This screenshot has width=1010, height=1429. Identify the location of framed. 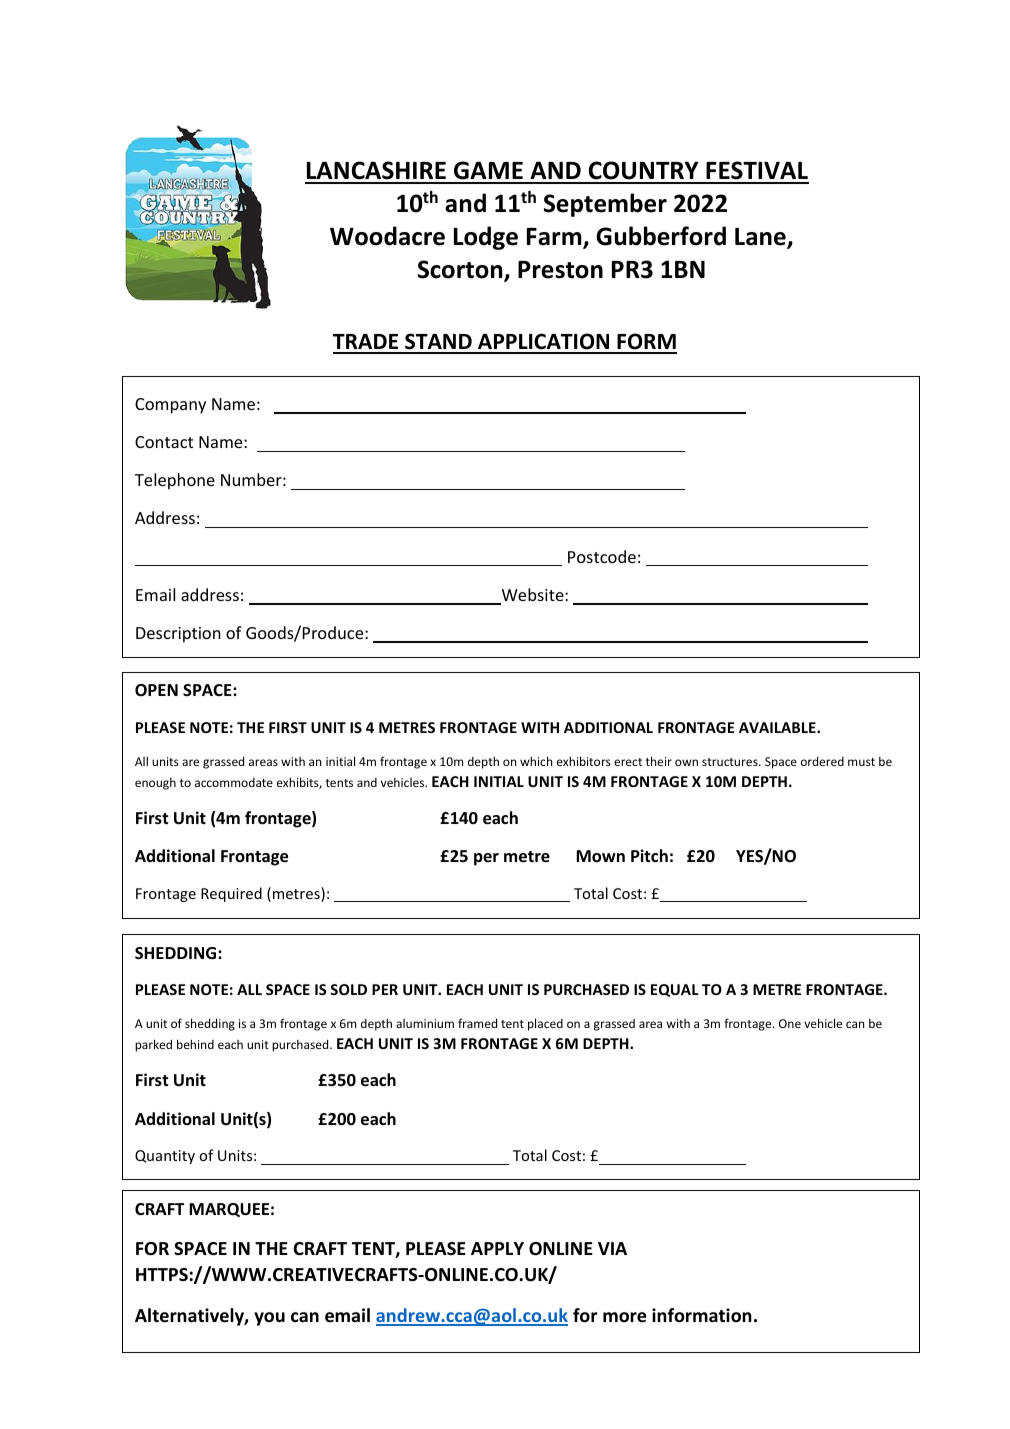
(477, 1023).
